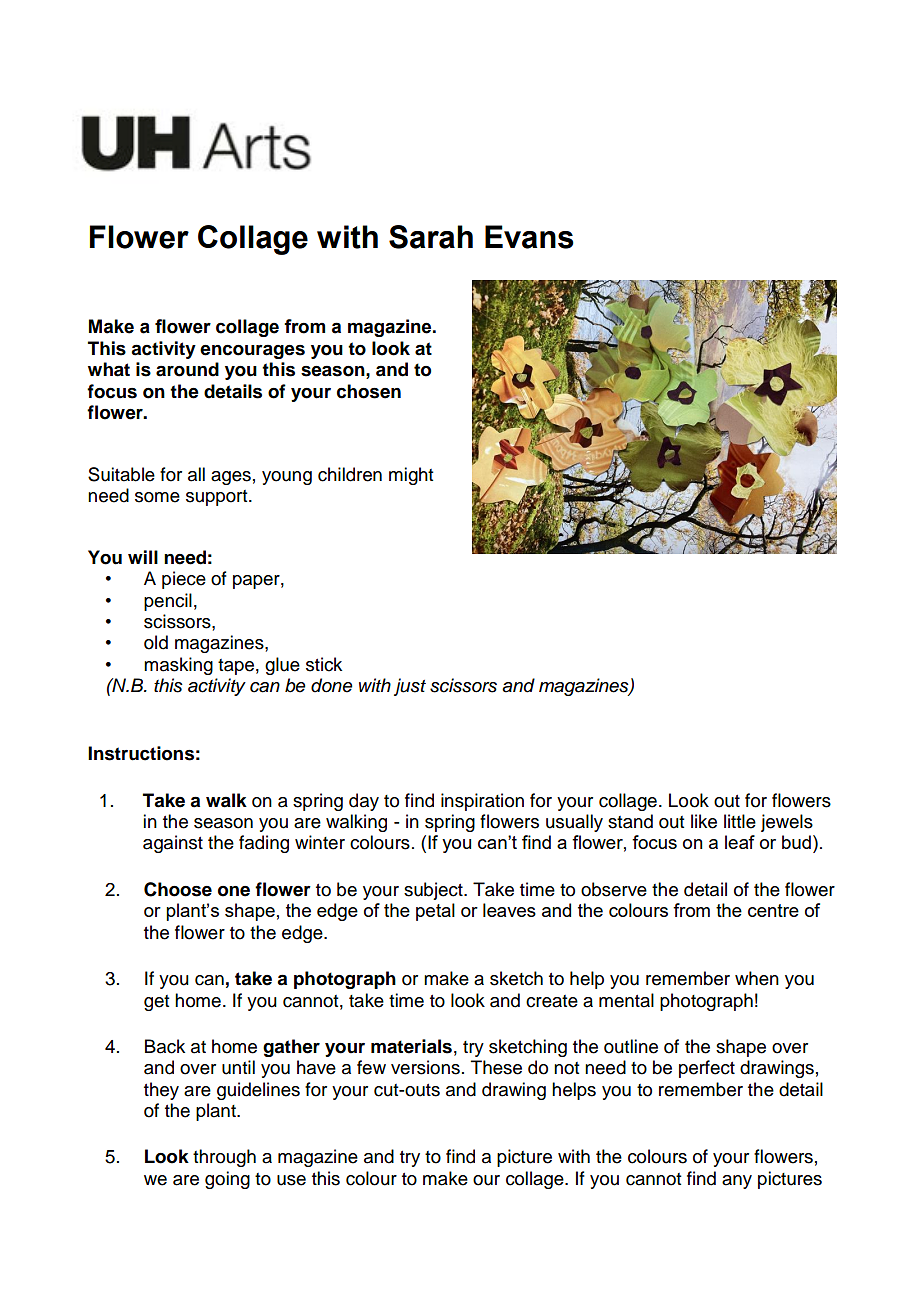 This screenshot has height=1309, width=924. Describe the element at coordinates (704, 821) in the screenshot. I see `like` at that location.
